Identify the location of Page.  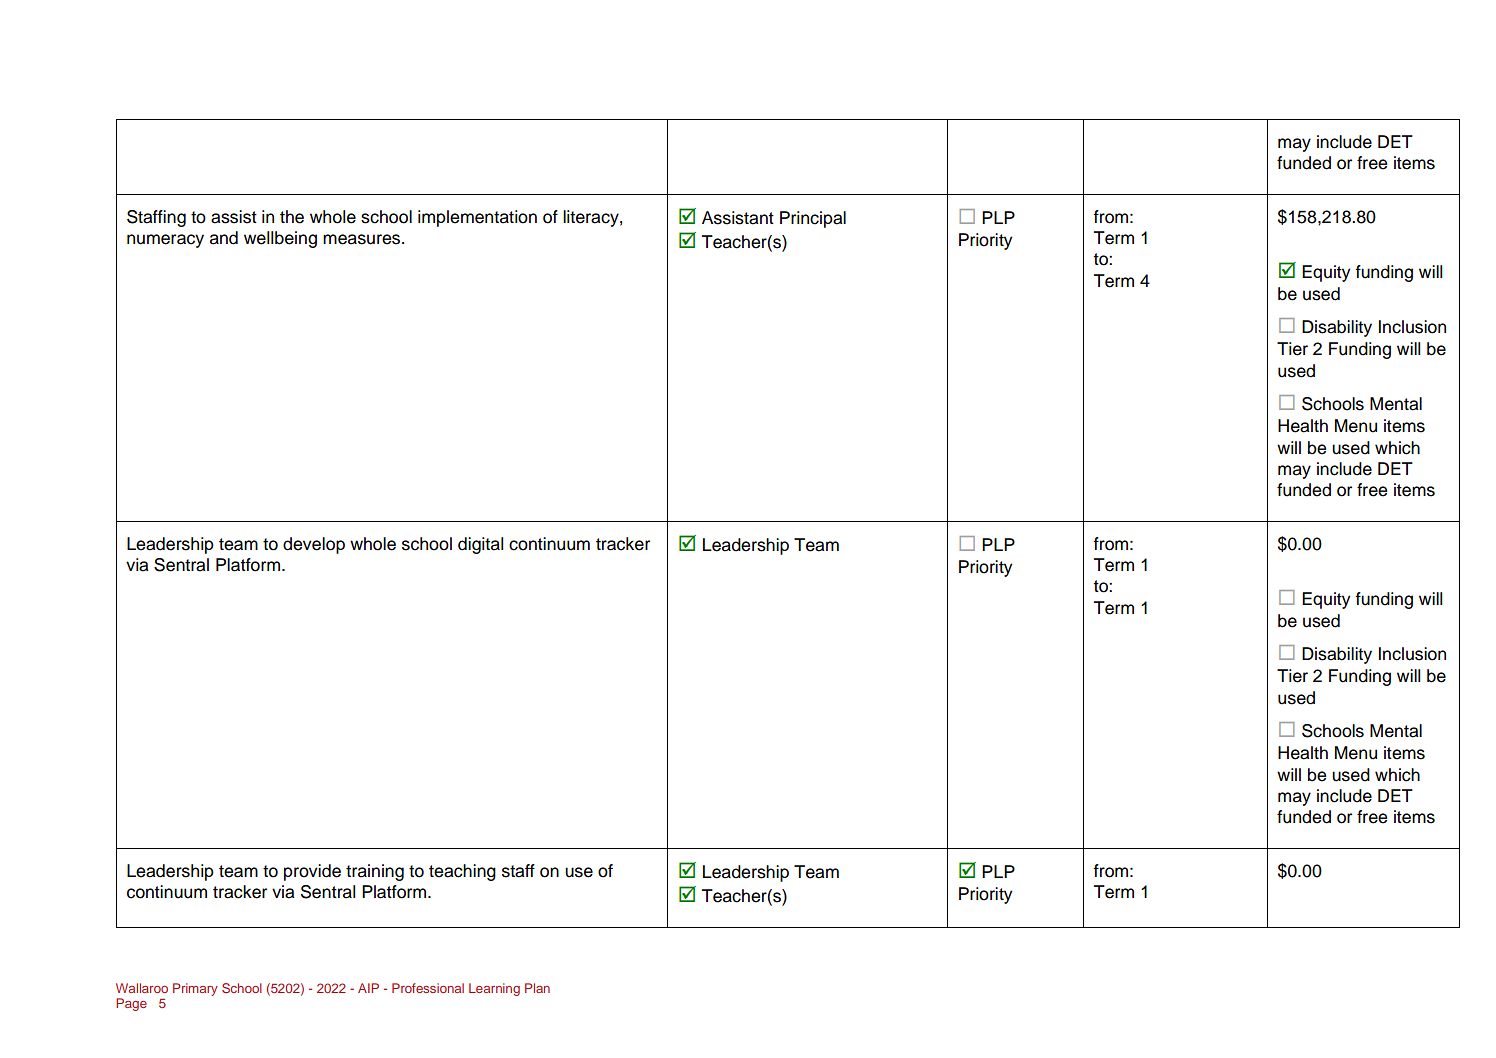
(131, 1004).
